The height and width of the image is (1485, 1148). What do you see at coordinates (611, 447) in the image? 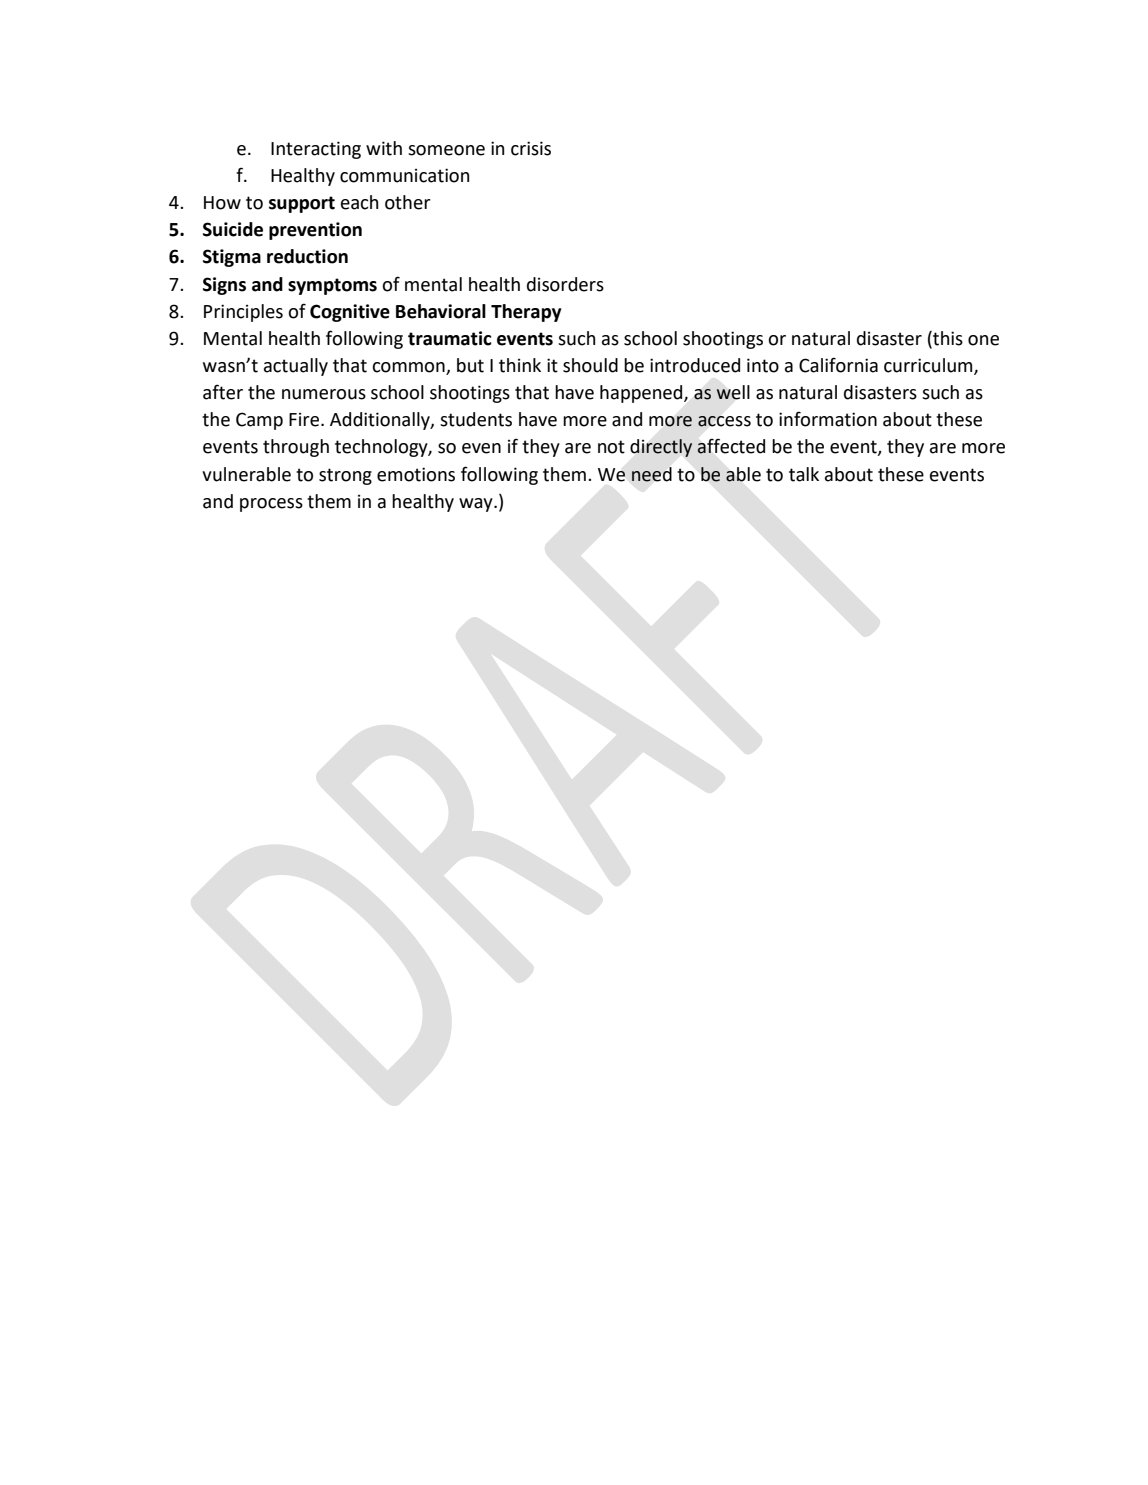
I see `not` at bounding box center [611, 447].
